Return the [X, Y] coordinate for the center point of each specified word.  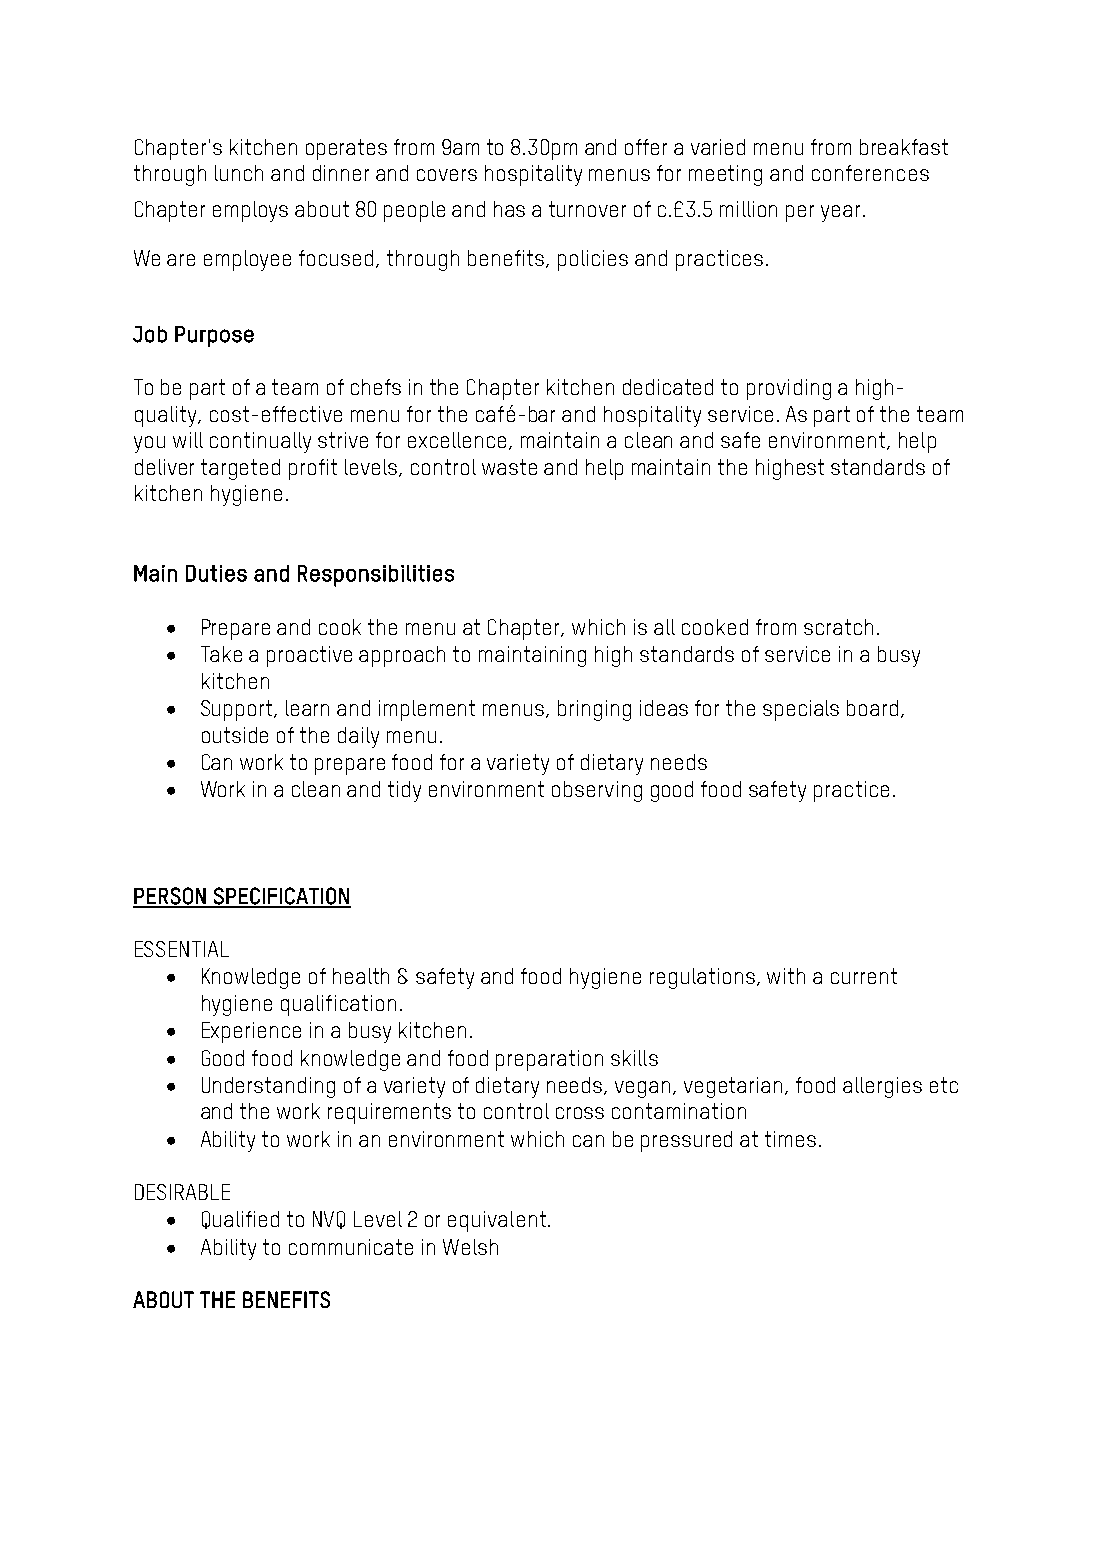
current [864, 976]
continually [260, 442]
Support [238, 710]
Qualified [240, 1220]
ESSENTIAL [182, 949]
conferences [870, 173]
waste [509, 467]
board [872, 708]
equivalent [497, 1221]
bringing [594, 710]
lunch [239, 173]
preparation [549, 1060]
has [509, 209]
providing [789, 389]
